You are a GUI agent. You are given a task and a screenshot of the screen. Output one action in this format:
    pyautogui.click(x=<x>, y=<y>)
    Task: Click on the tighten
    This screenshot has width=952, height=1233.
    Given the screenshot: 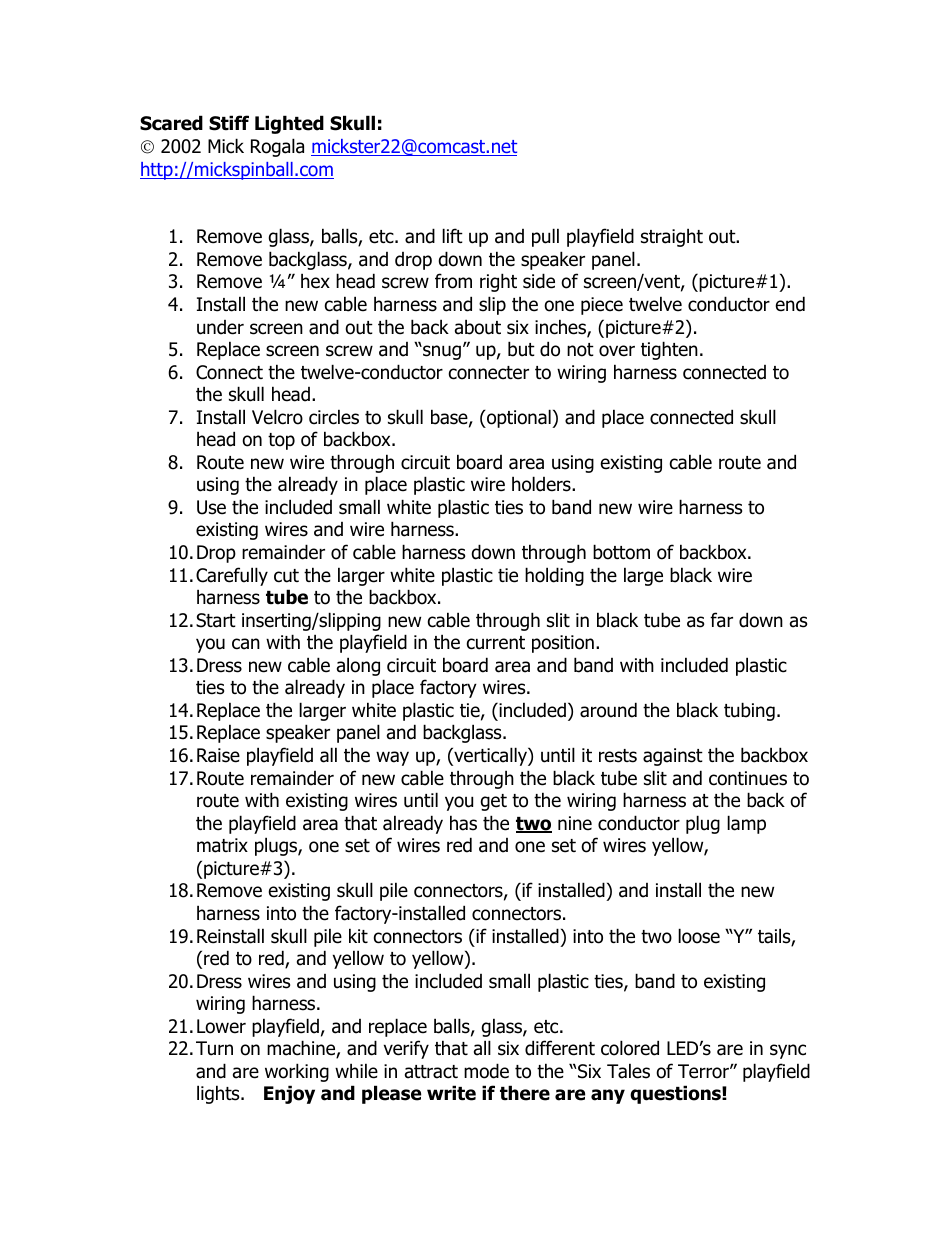 What is the action you would take?
    pyautogui.click(x=669, y=350)
